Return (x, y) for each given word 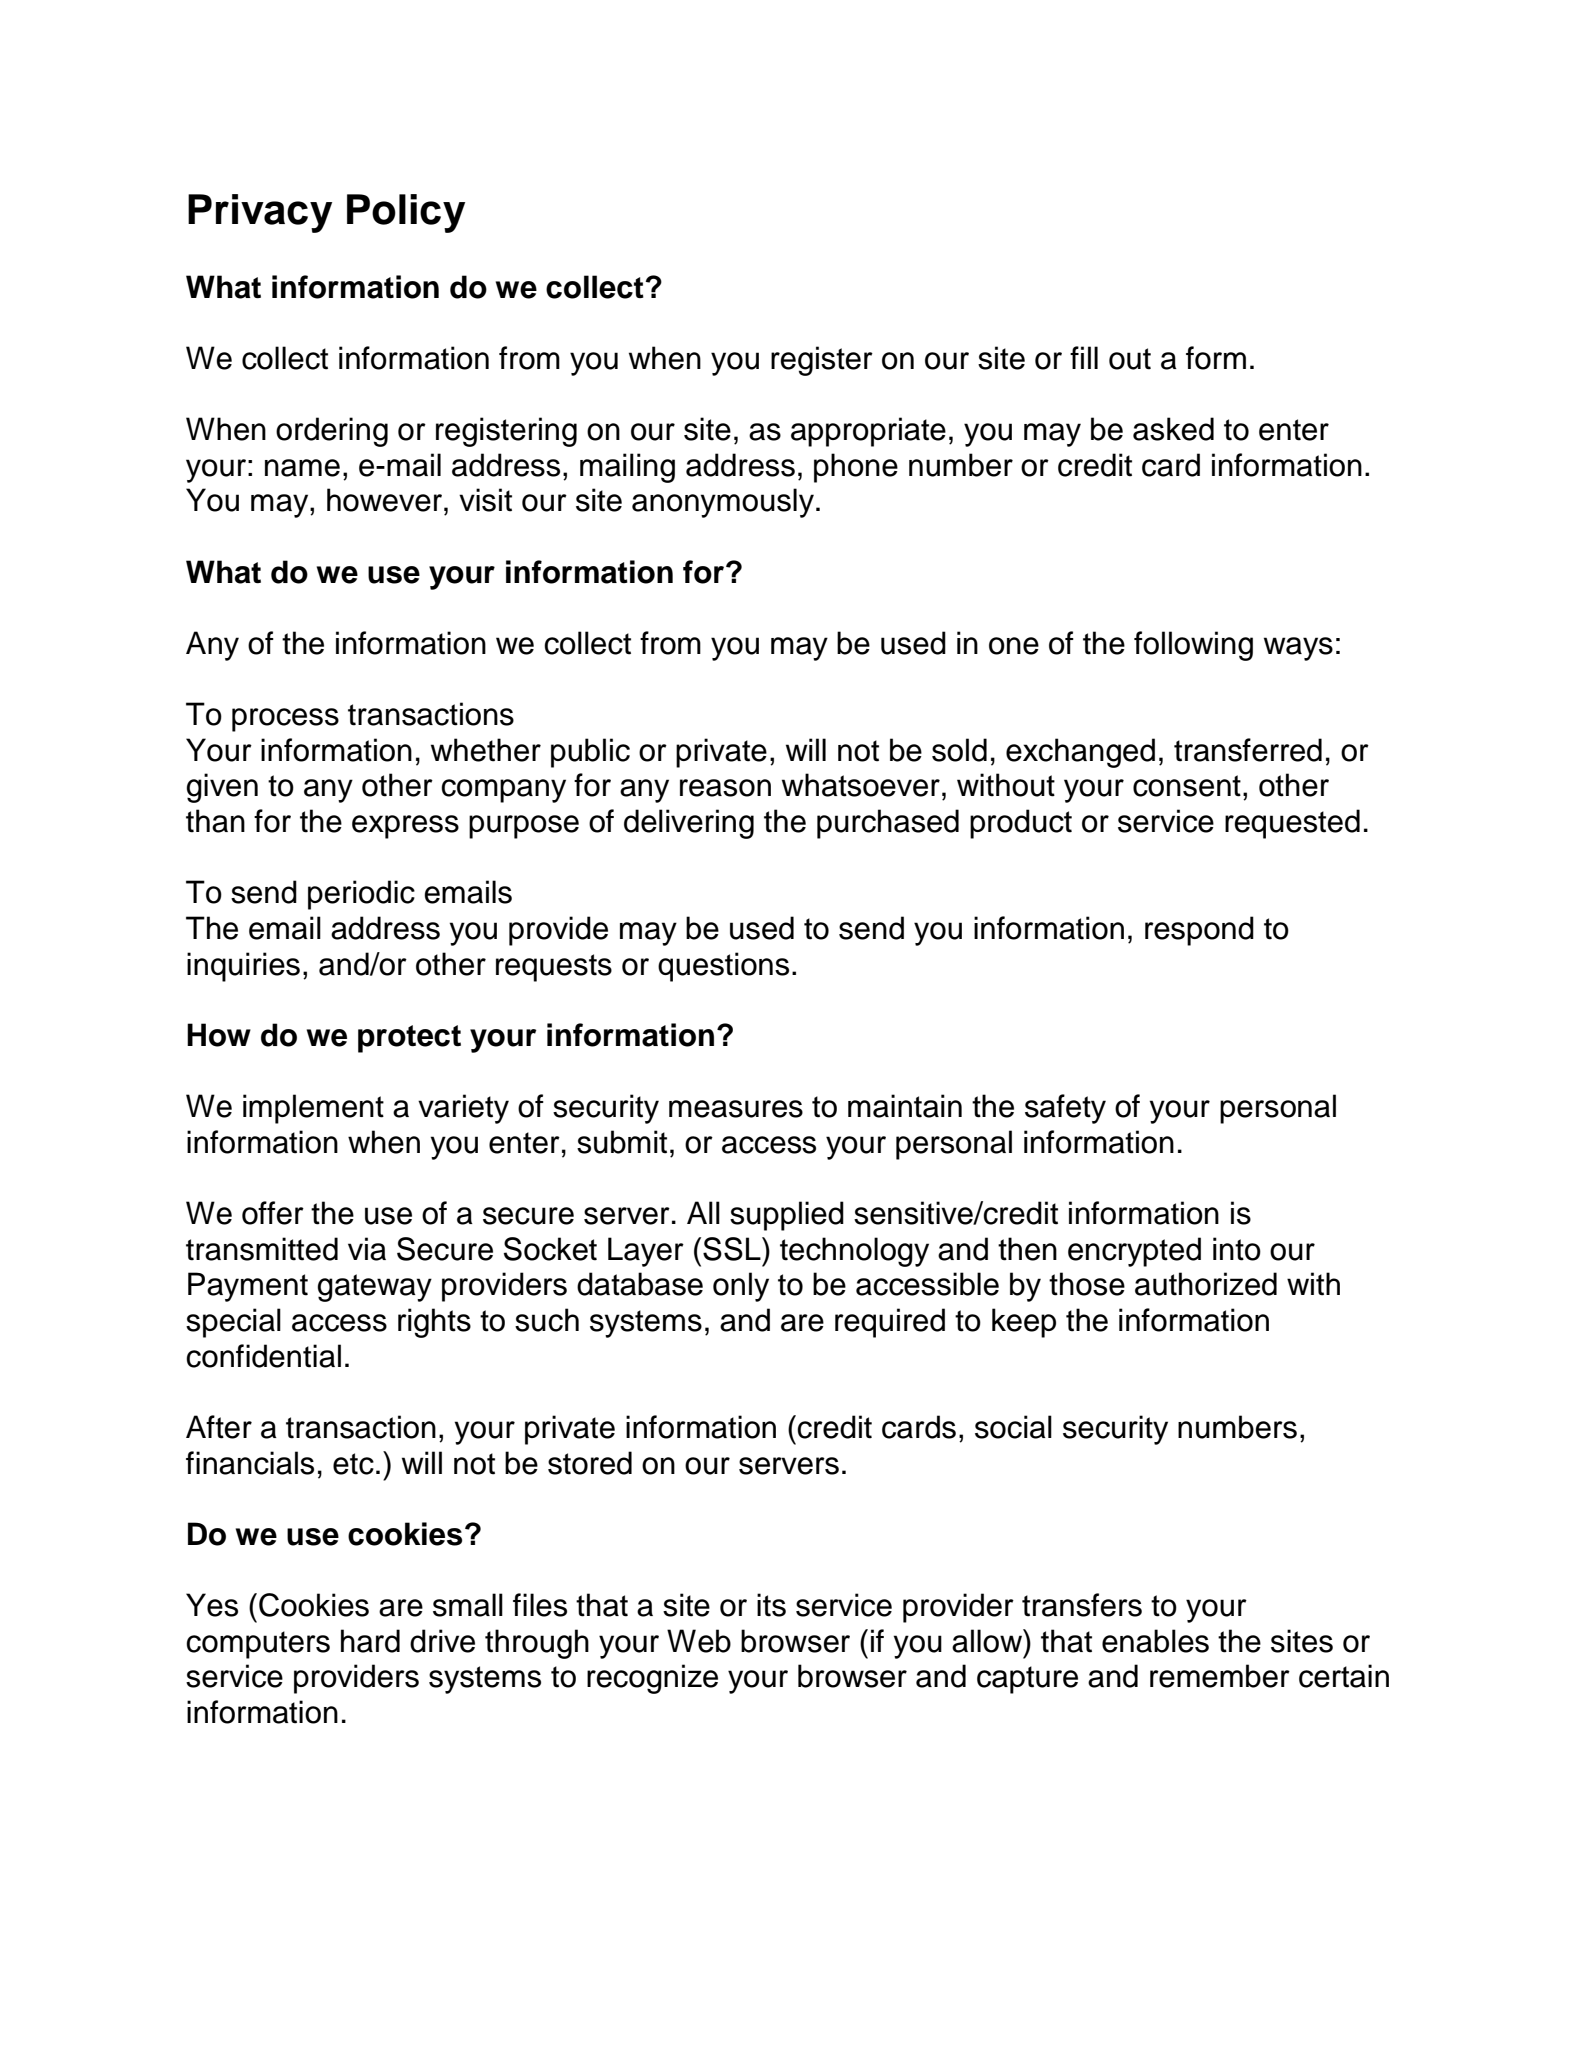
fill (1084, 357)
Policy (406, 213)
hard (370, 1641)
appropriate (868, 432)
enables (1155, 1641)
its (771, 1605)
